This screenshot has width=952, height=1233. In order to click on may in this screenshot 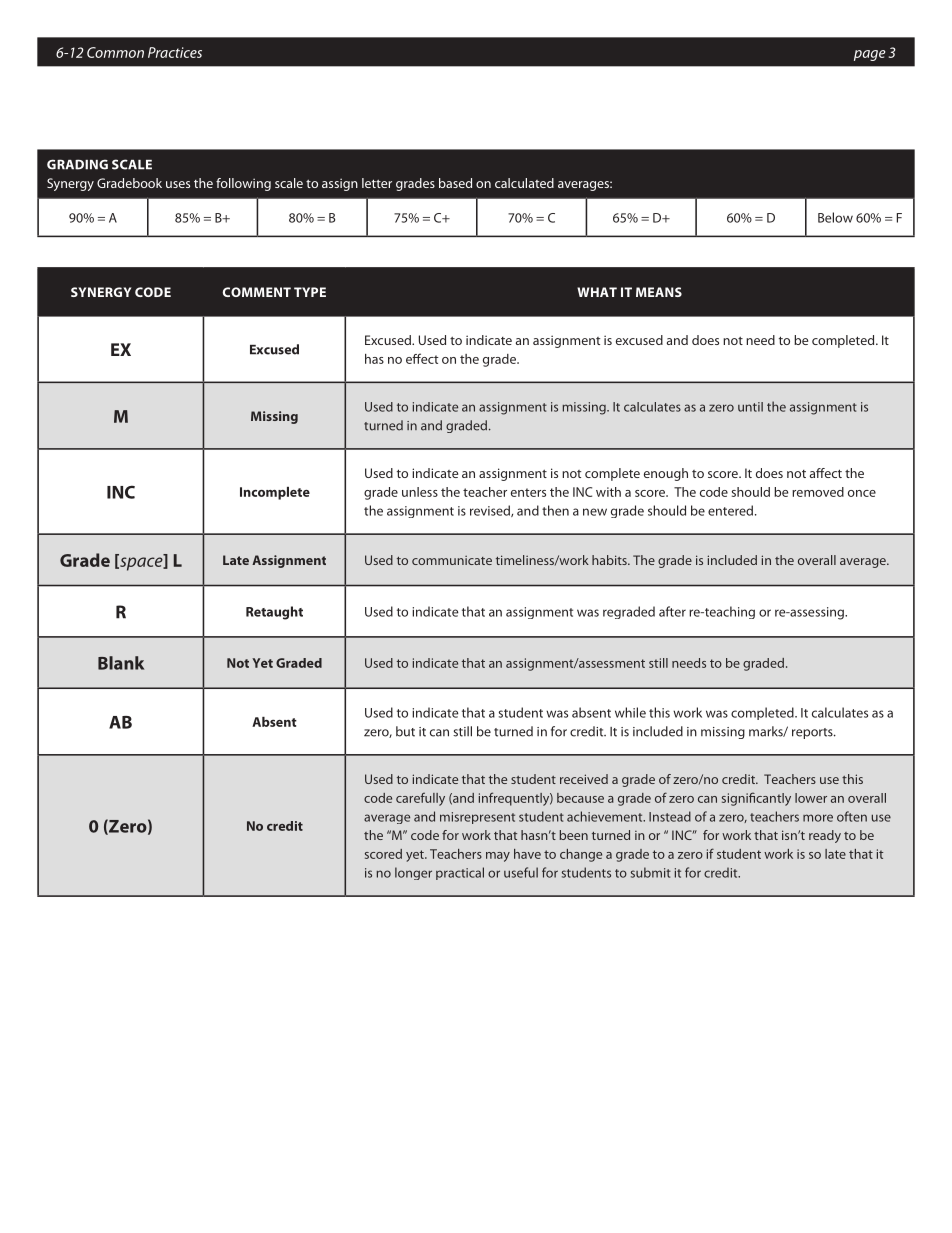, I will do `click(498, 857)`.
